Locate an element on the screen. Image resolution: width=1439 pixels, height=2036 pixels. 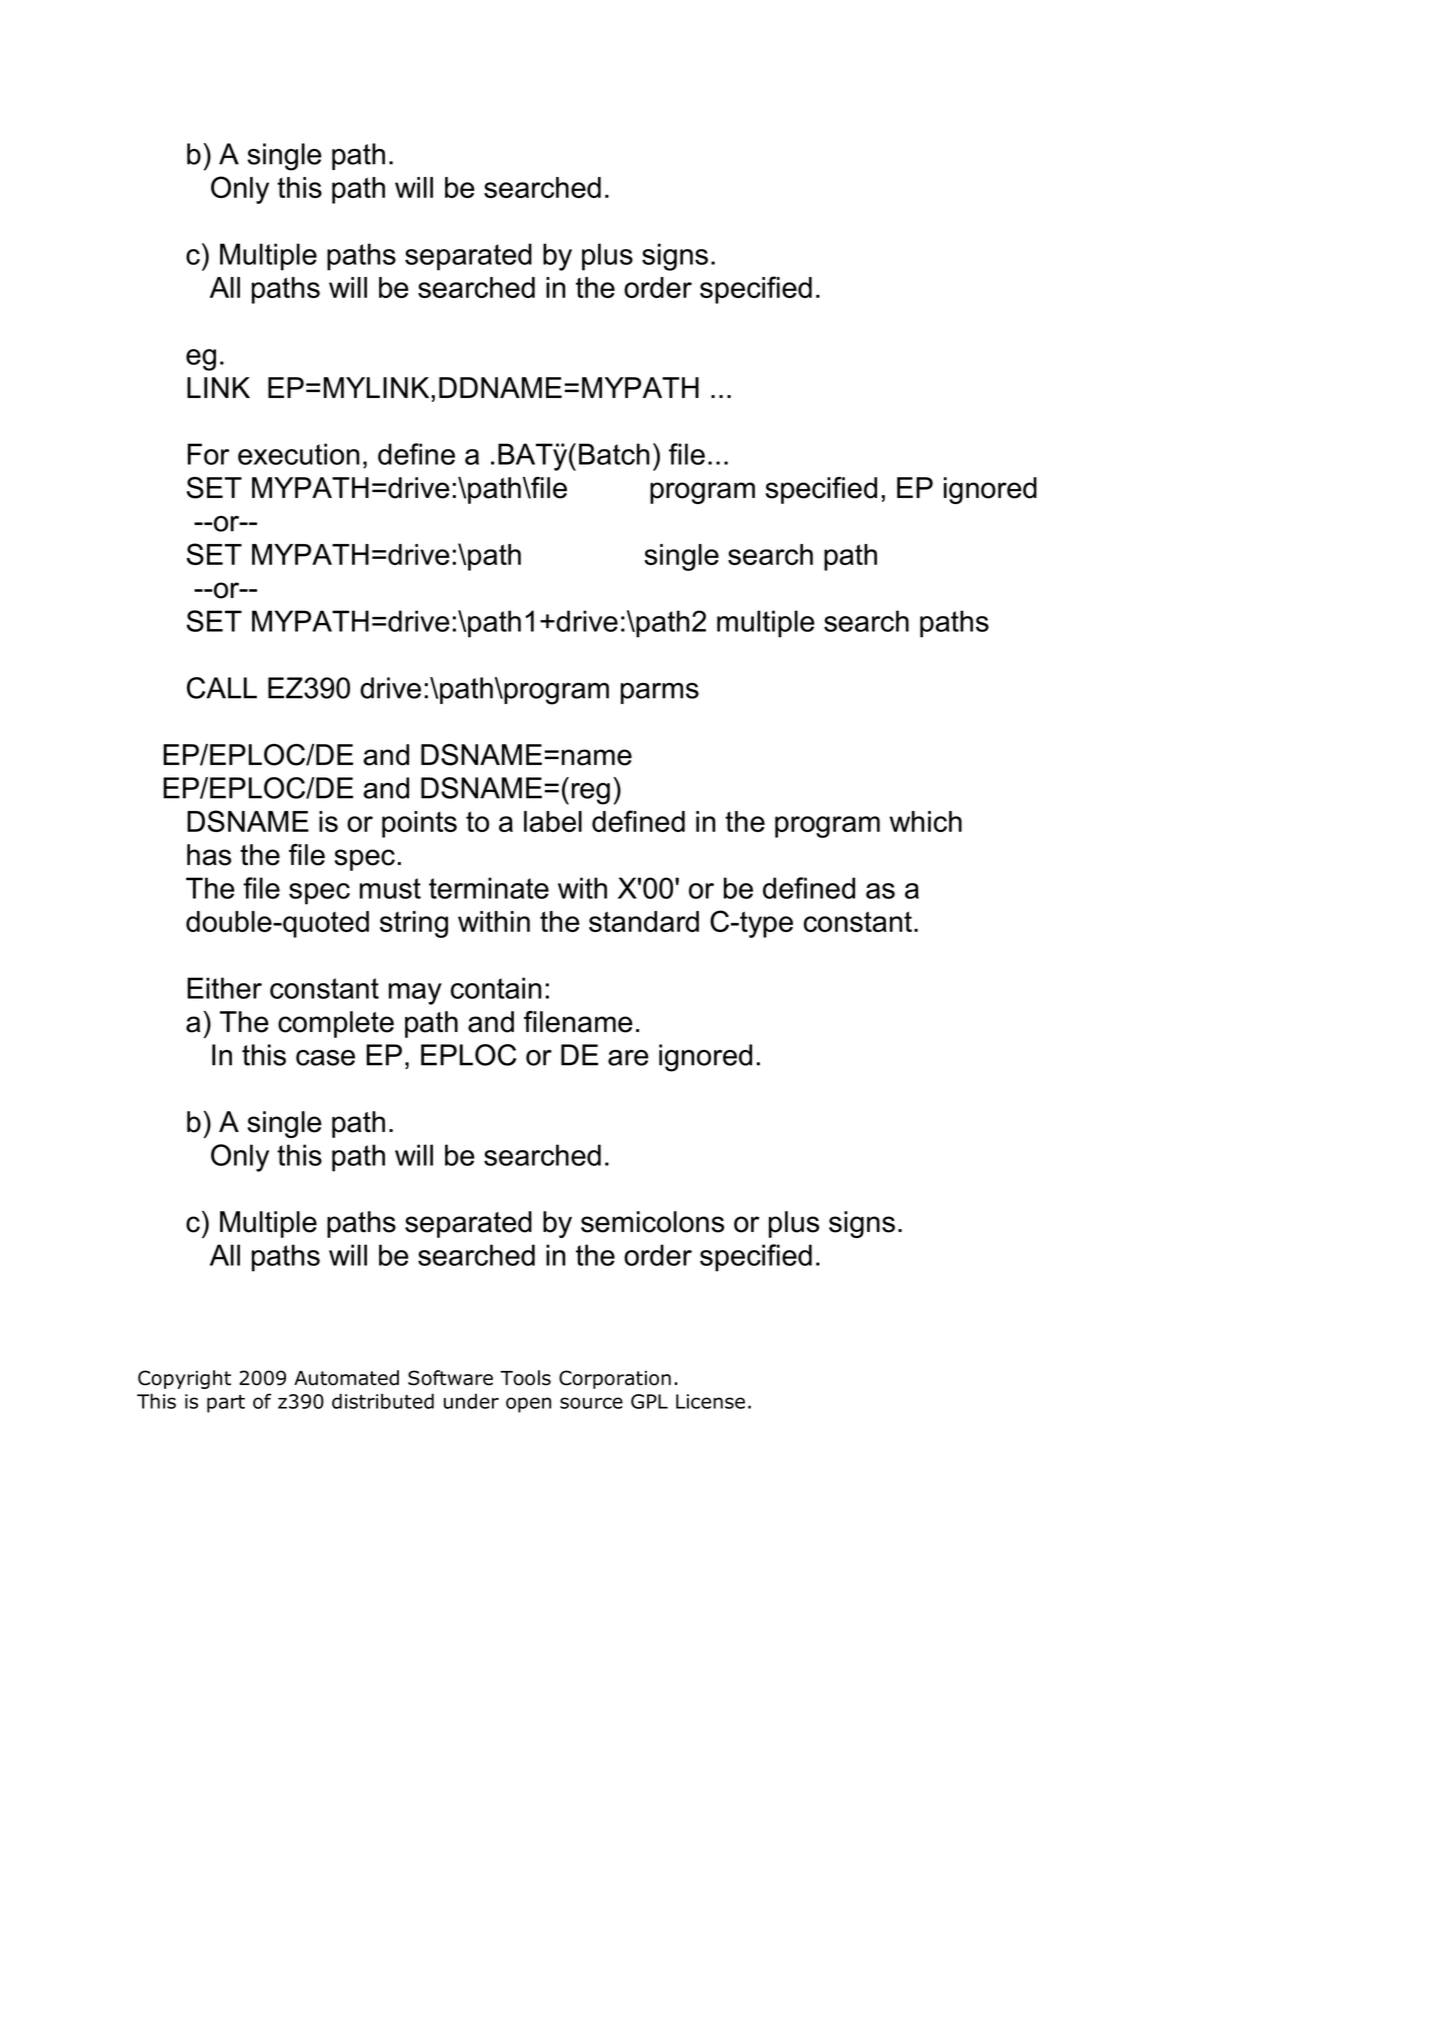
Either is located at coordinates (224, 988).
